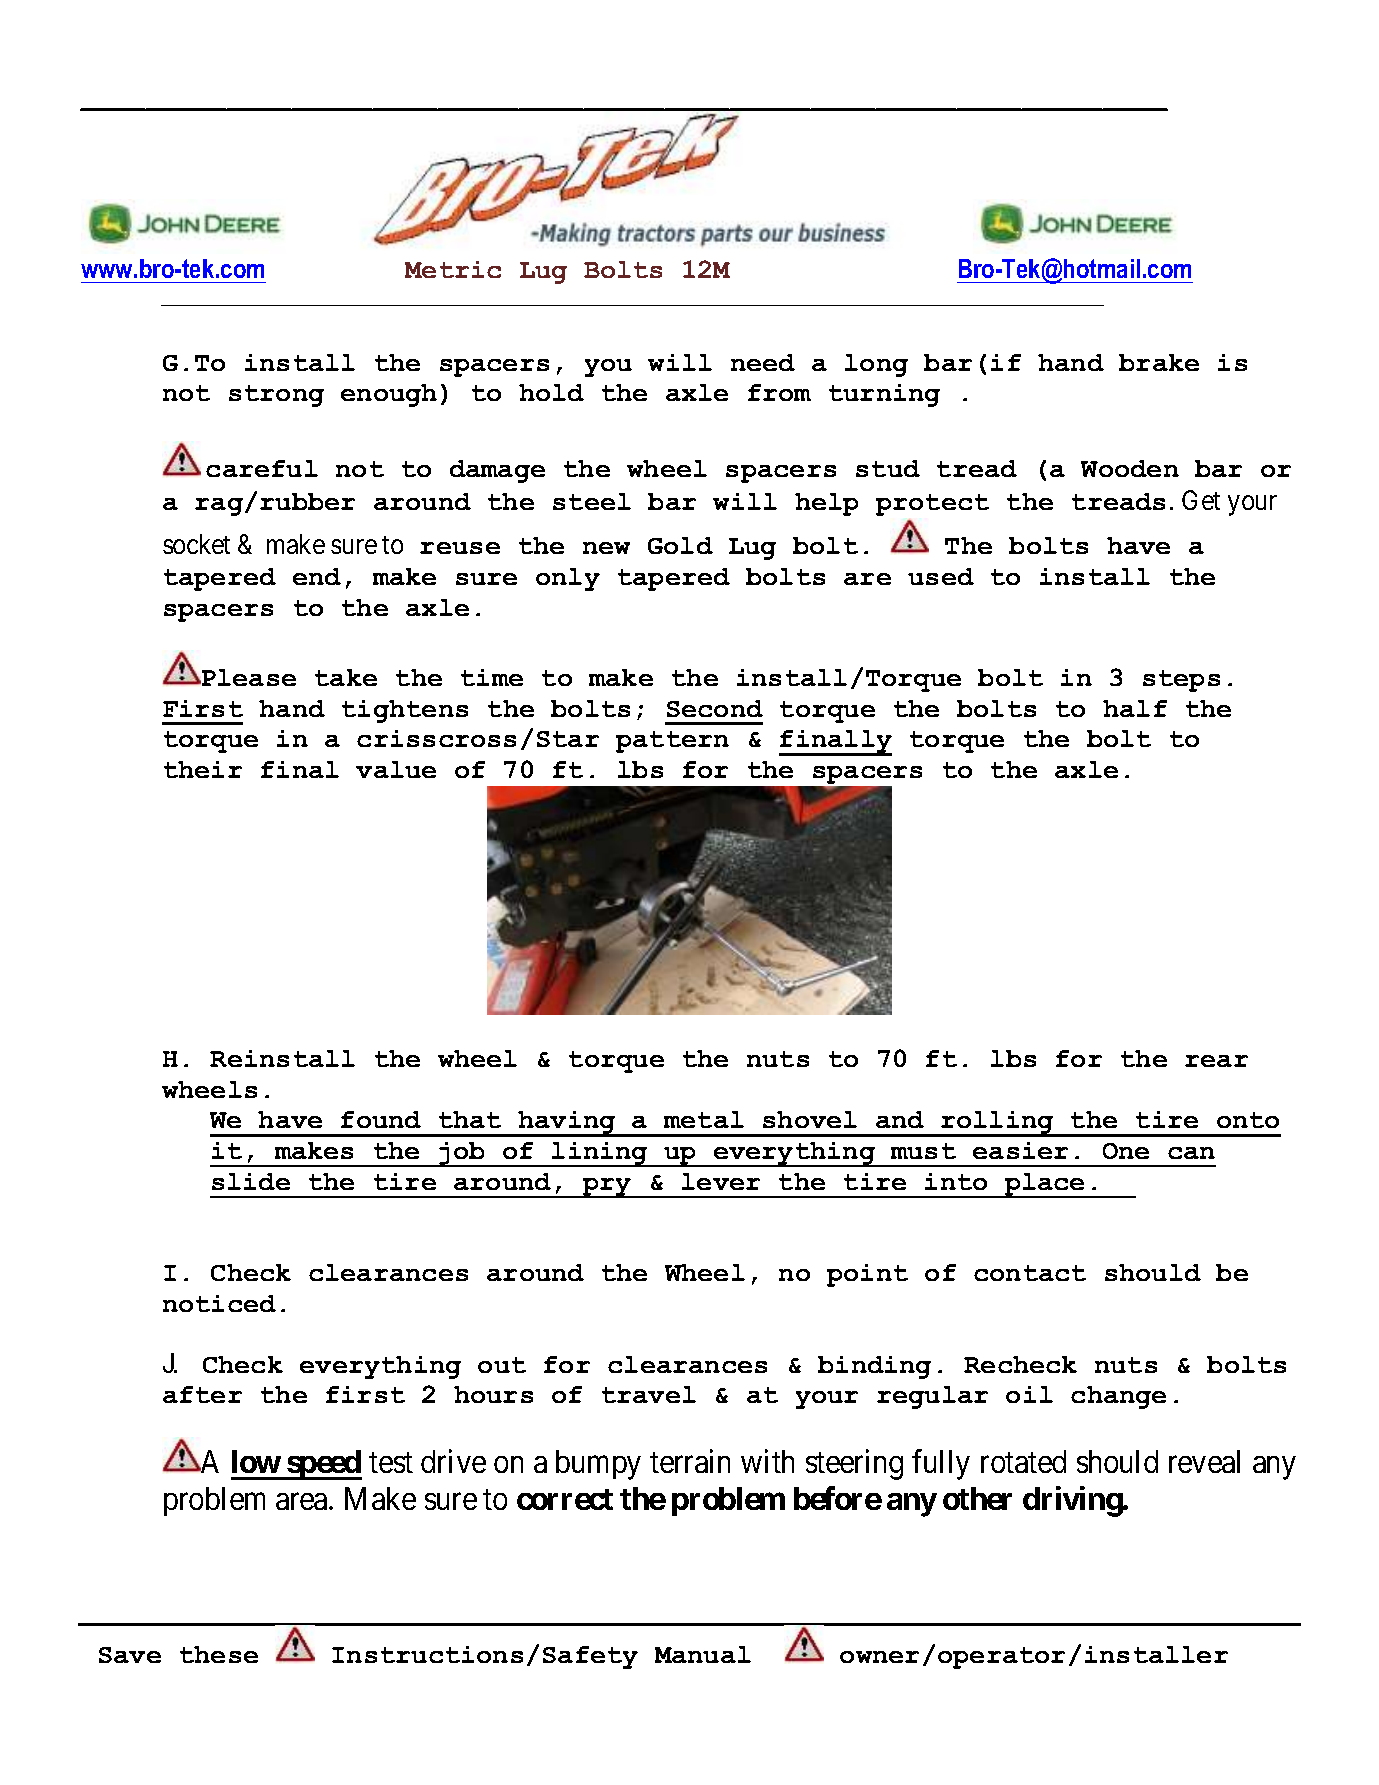  Describe the element at coordinates (1126, 1151) in the page. I see `One` at that location.
